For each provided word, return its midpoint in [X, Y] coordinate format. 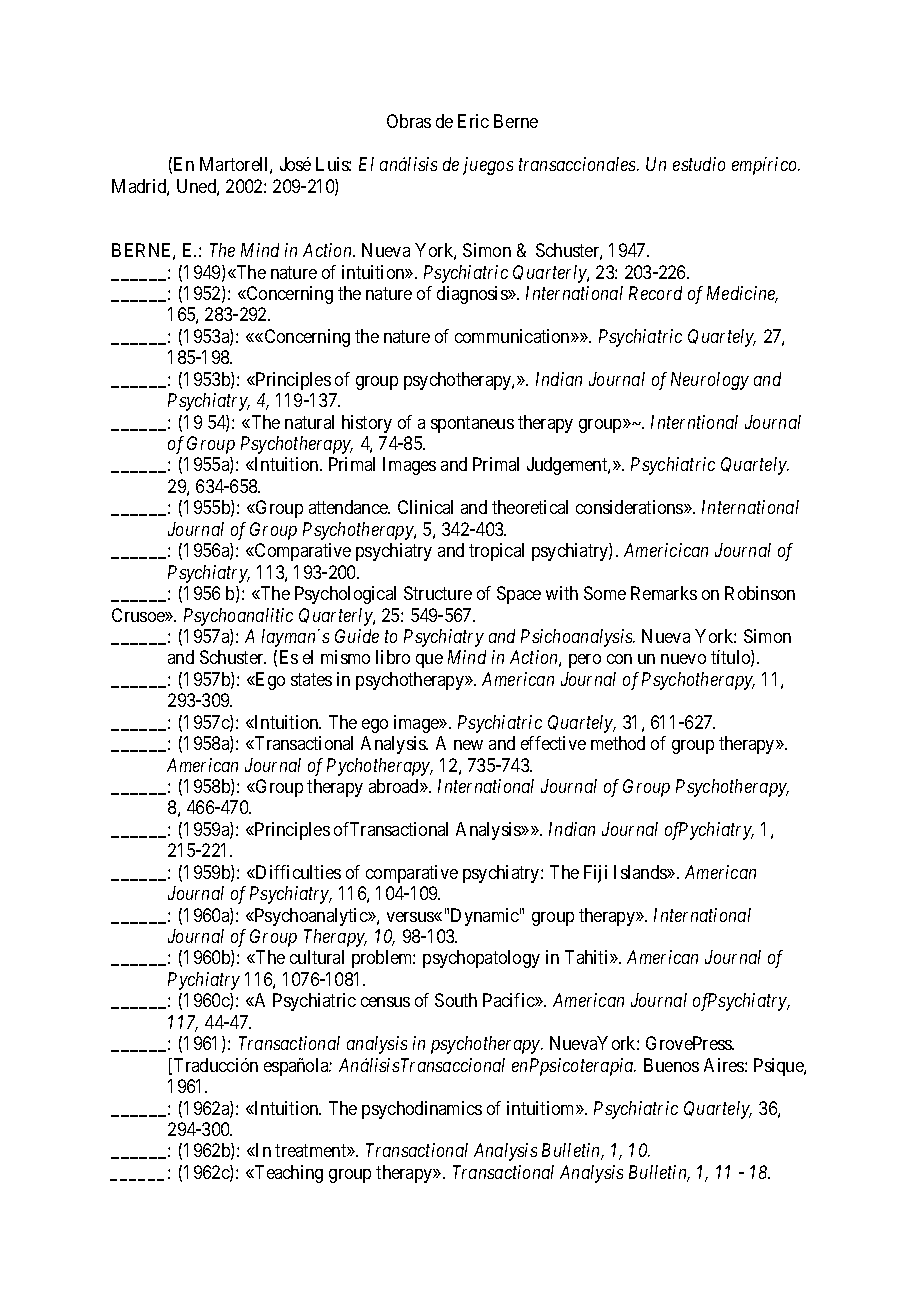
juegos [488, 166]
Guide [357, 636]
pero [585, 661]
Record [655, 293]
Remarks [664, 593]
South [456, 1000]
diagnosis [473, 295]
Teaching [288, 1174]
